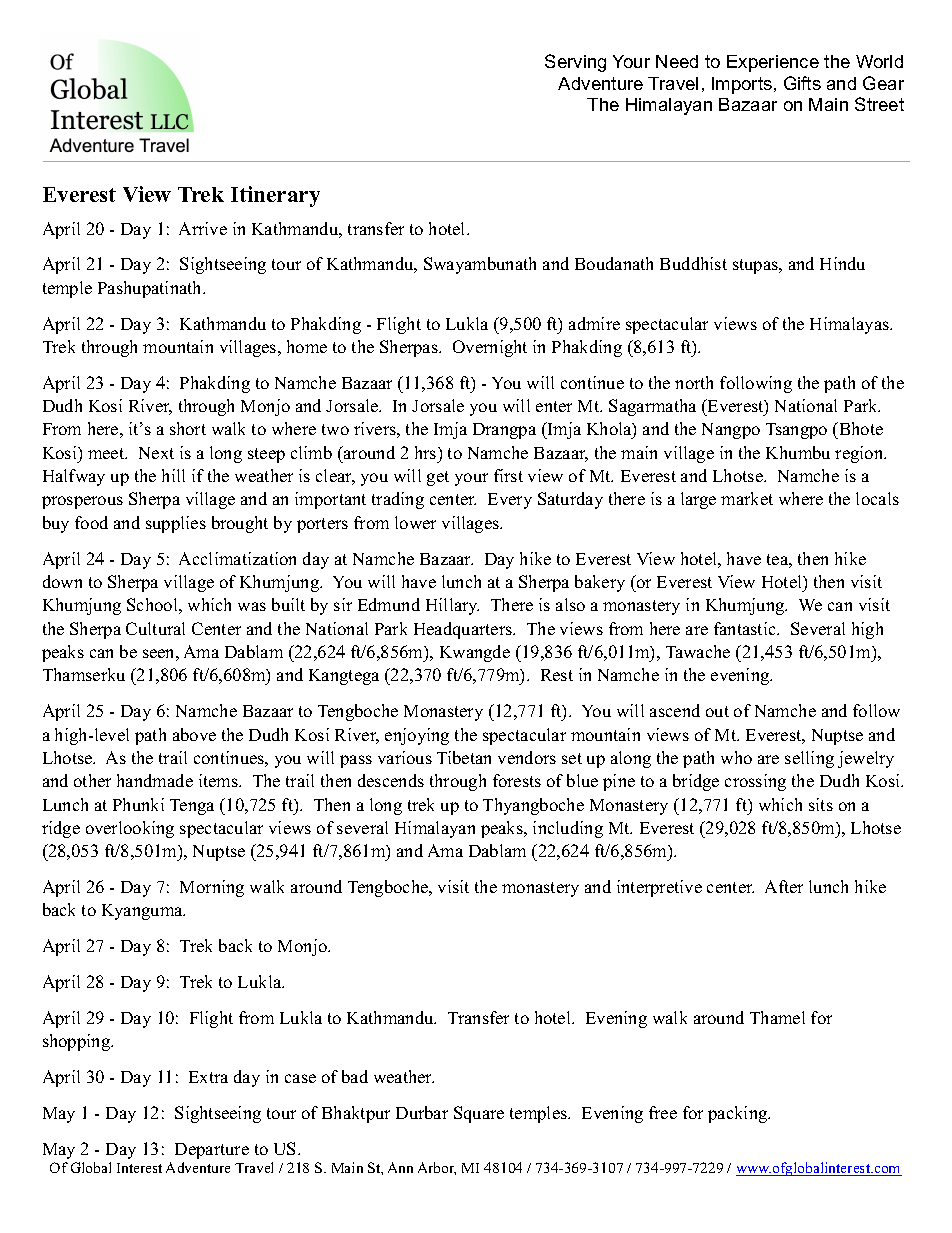 The width and height of the page is (952, 1233). What do you see at coordinates (155, 628) in the page?
I see `Cultural` at bounding box center [155, 628].
